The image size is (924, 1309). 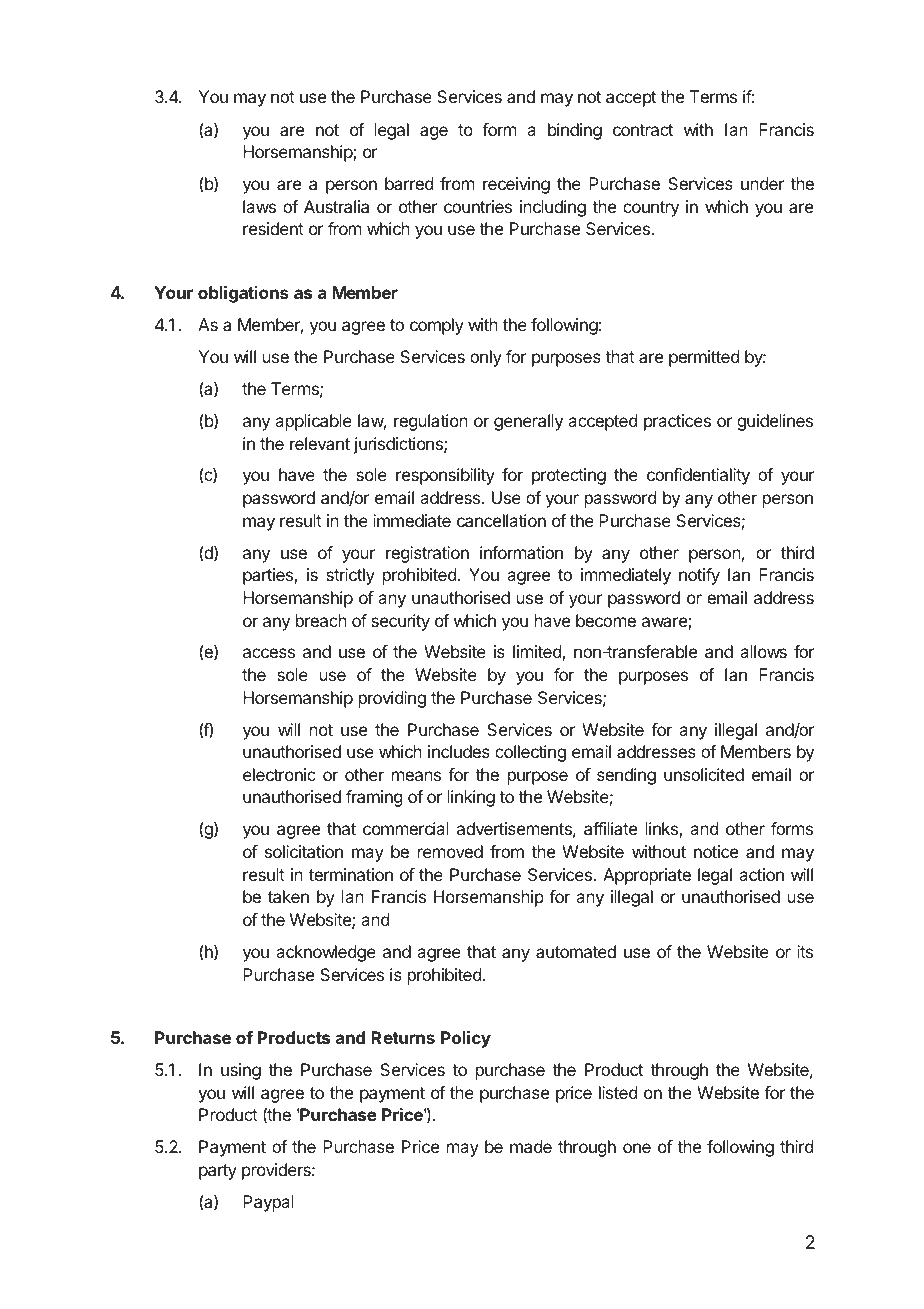 What do you see at coordinates (269, 653) in the document?
I see `access` at bounding box center [269, 653].
